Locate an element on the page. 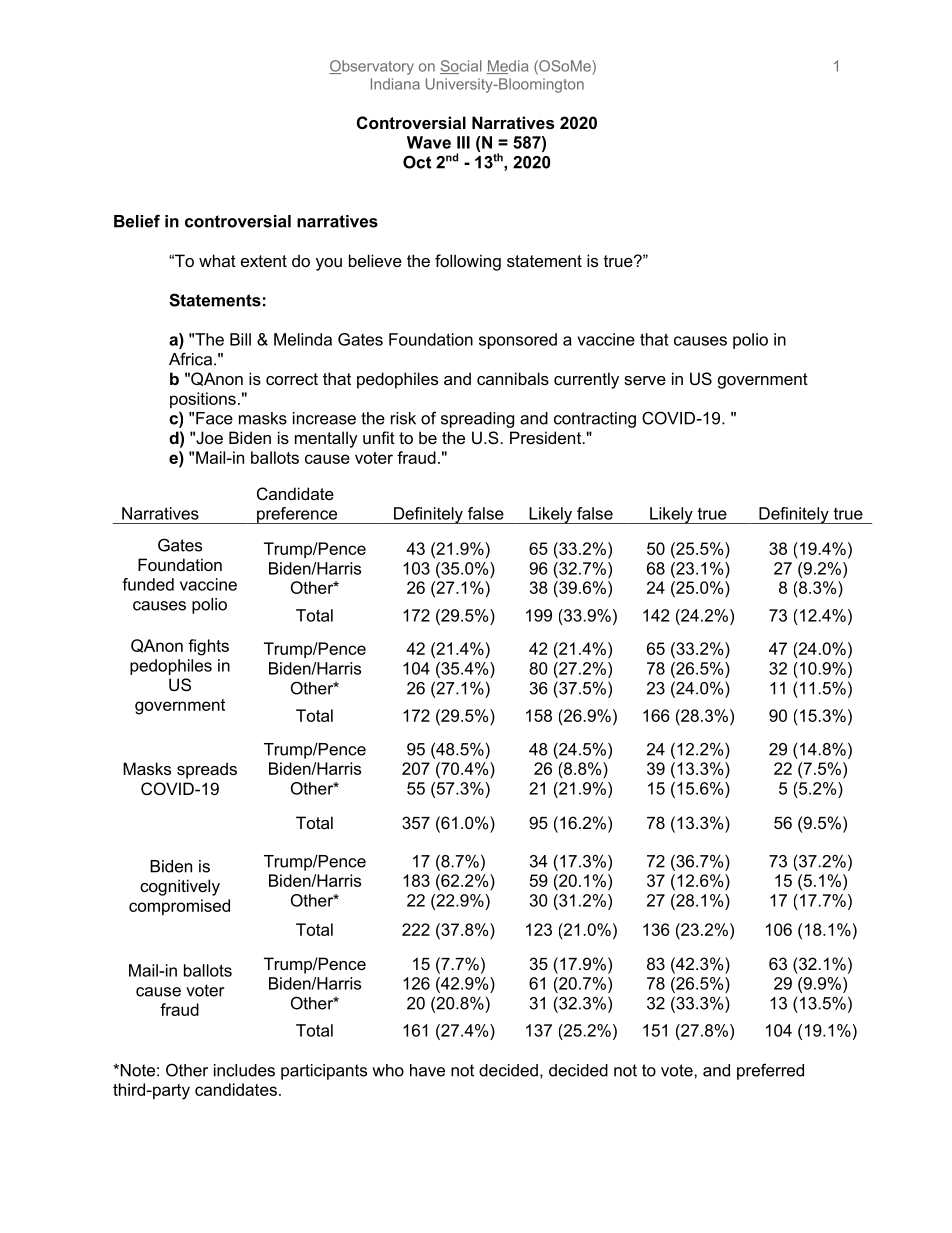  Social is located at coordinates (461, 67).
